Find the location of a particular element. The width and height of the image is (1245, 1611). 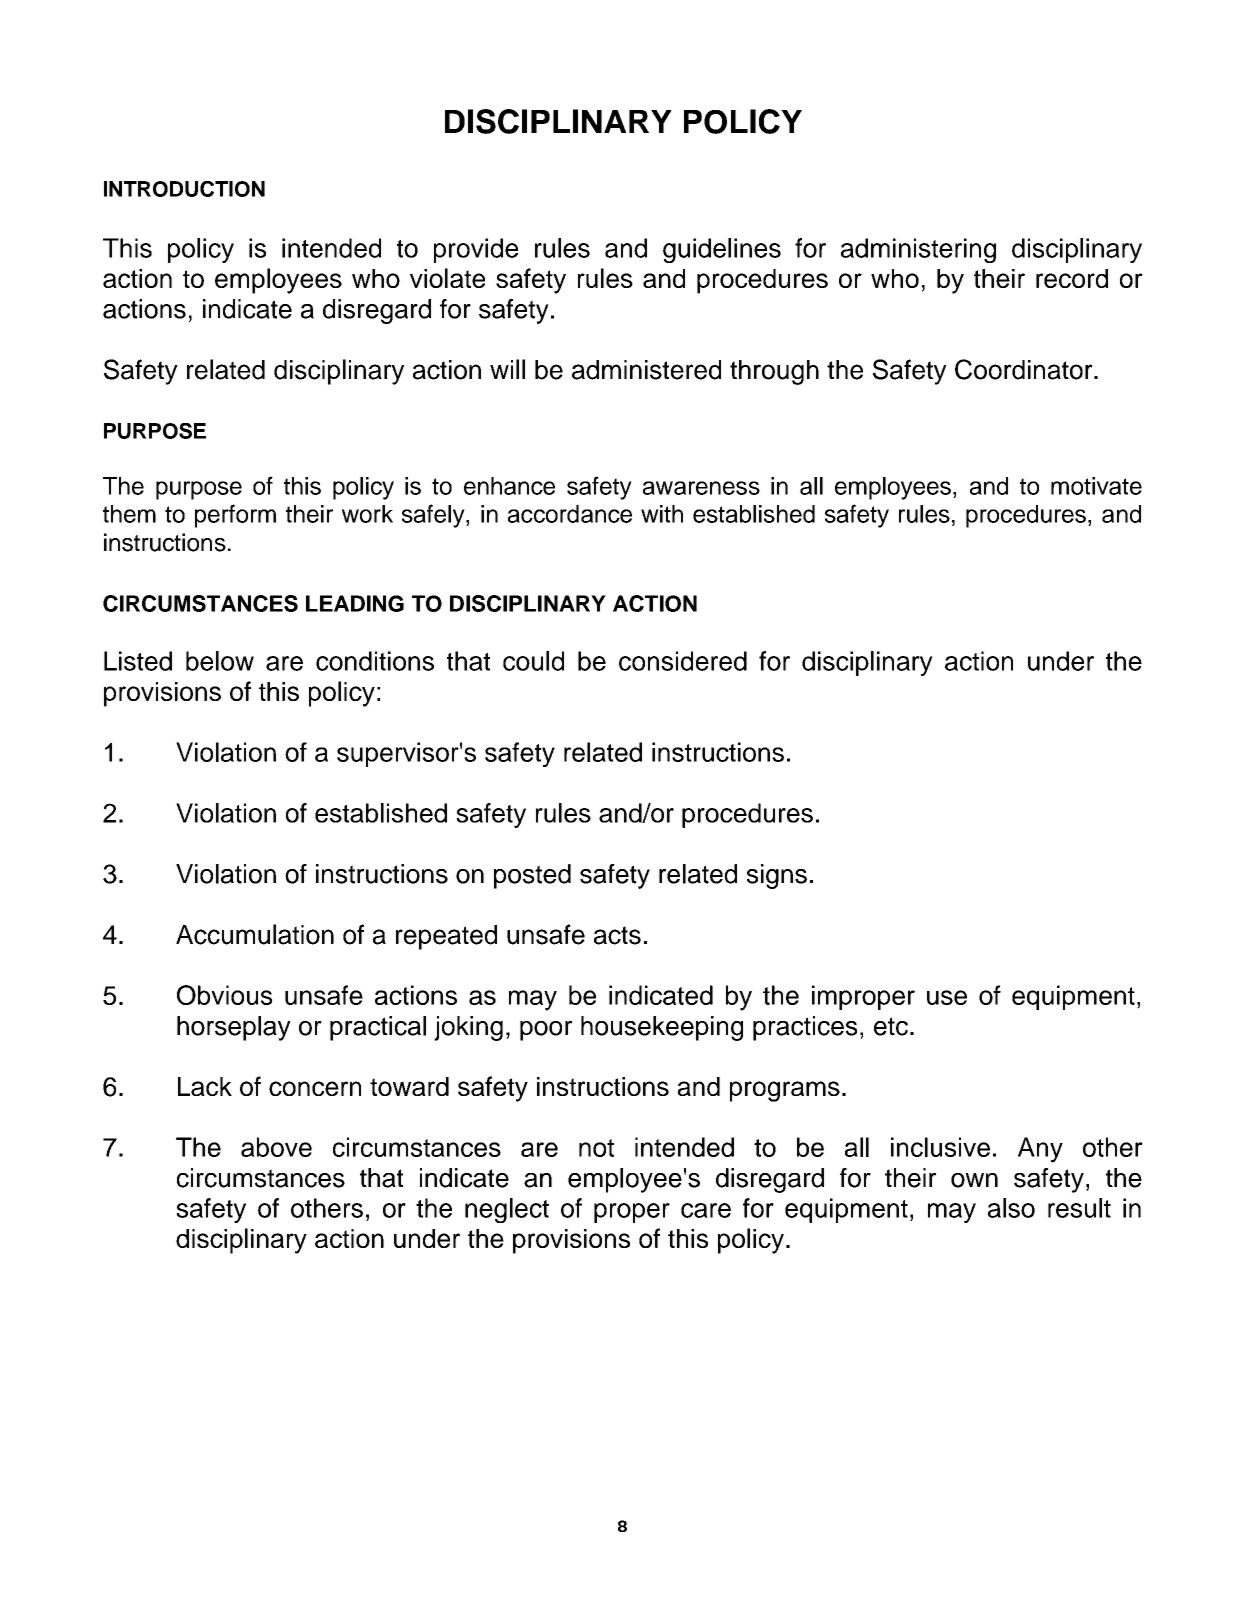

signs is located at coordinates (777, 876).
